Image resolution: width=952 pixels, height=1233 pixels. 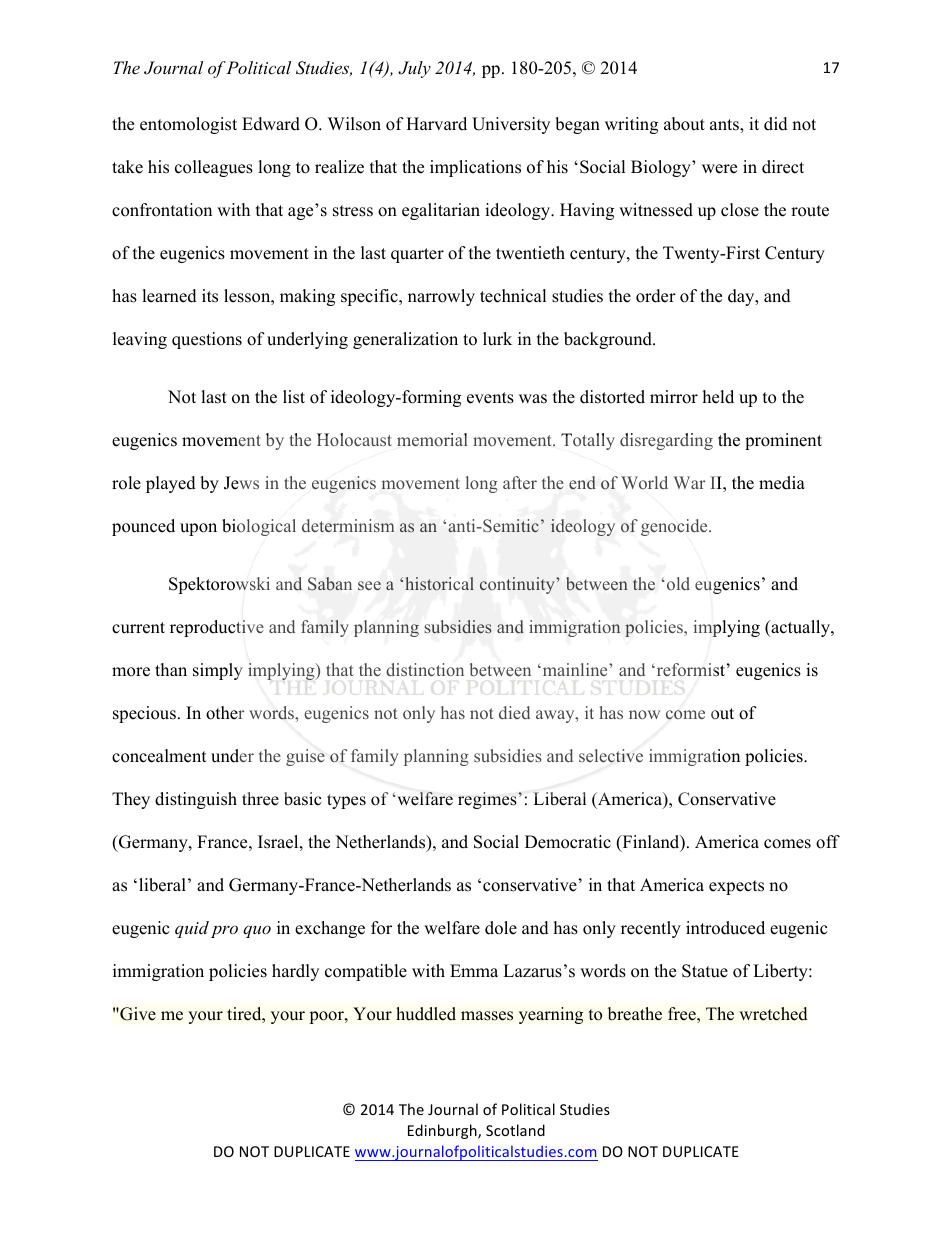 What do you see at coordinates (198, 529) in the screenshot?
I see `upon` at bounding box center [198, 529].
